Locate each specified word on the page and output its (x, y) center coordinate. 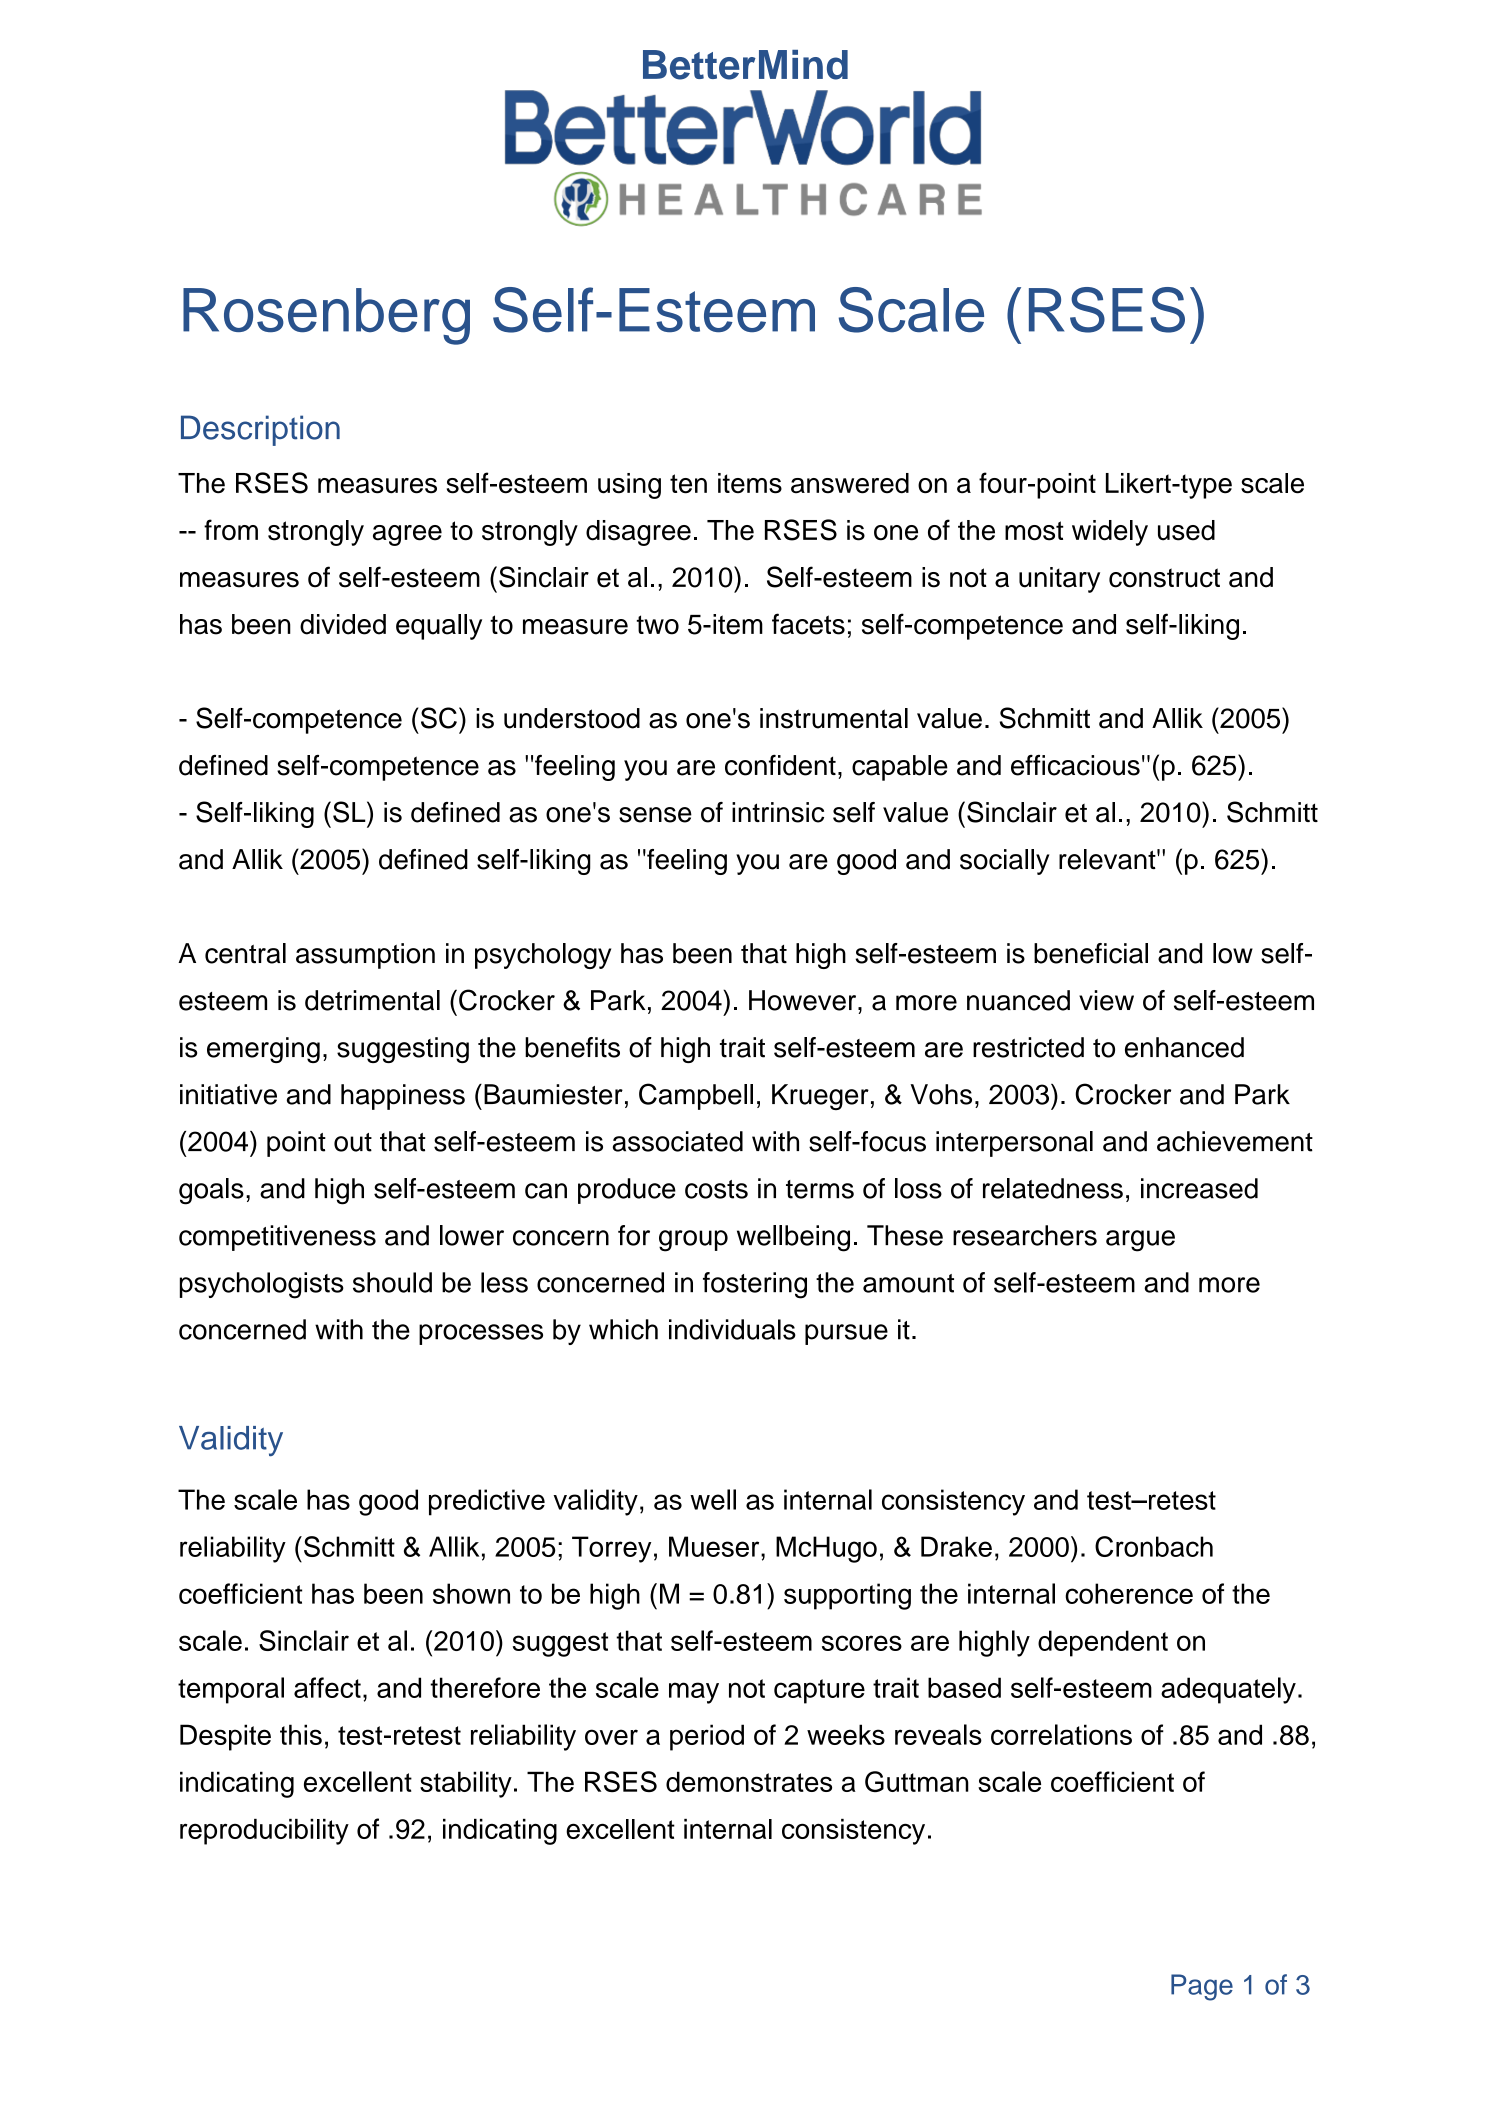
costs (716, 1189)
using (629, 486)
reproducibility (264, 1832)
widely (1110, 533)
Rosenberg (326, 316)
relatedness (1053, 1188)
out (353, 1142)
